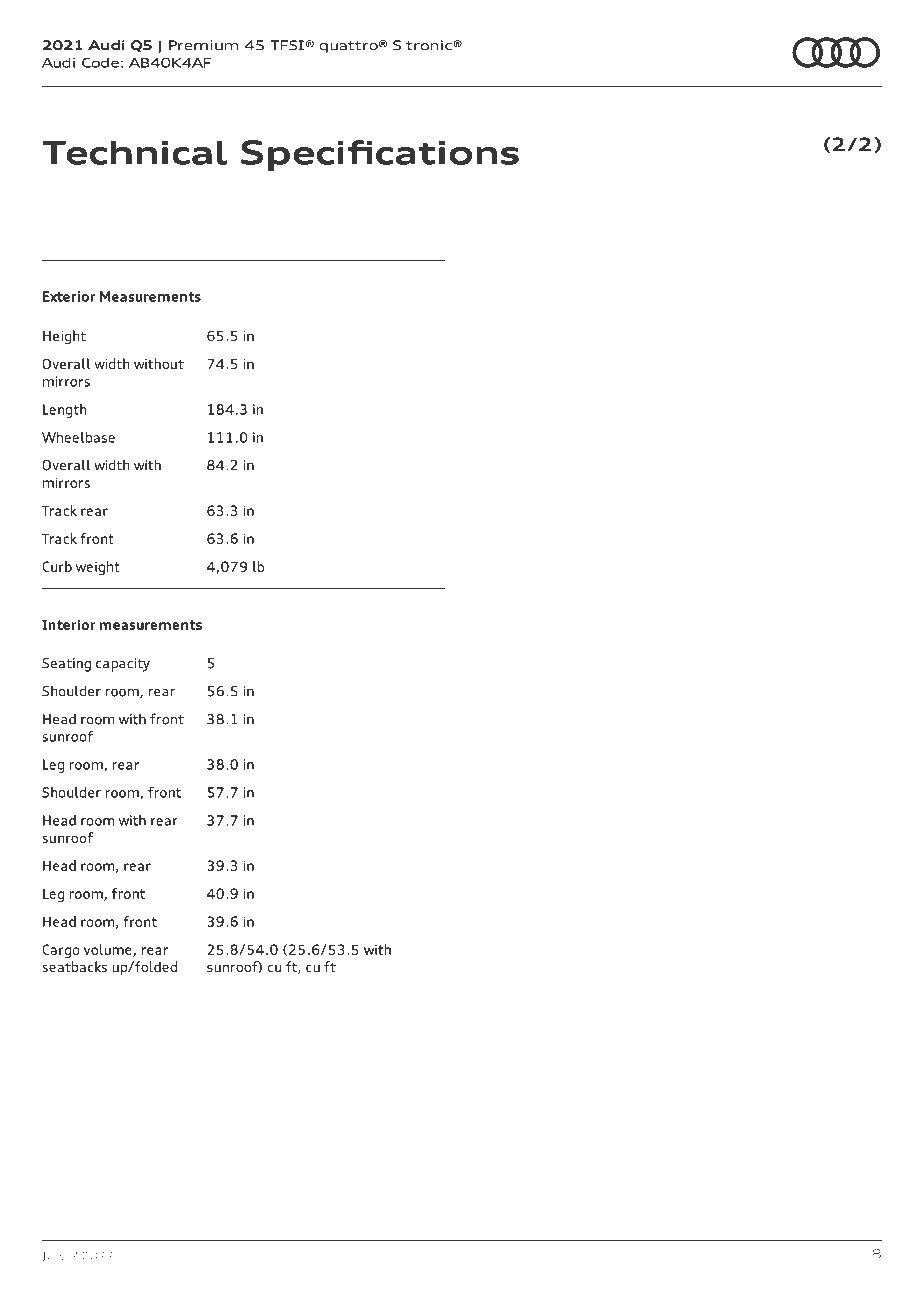  I want to click on Seating, so click(66, 665).
